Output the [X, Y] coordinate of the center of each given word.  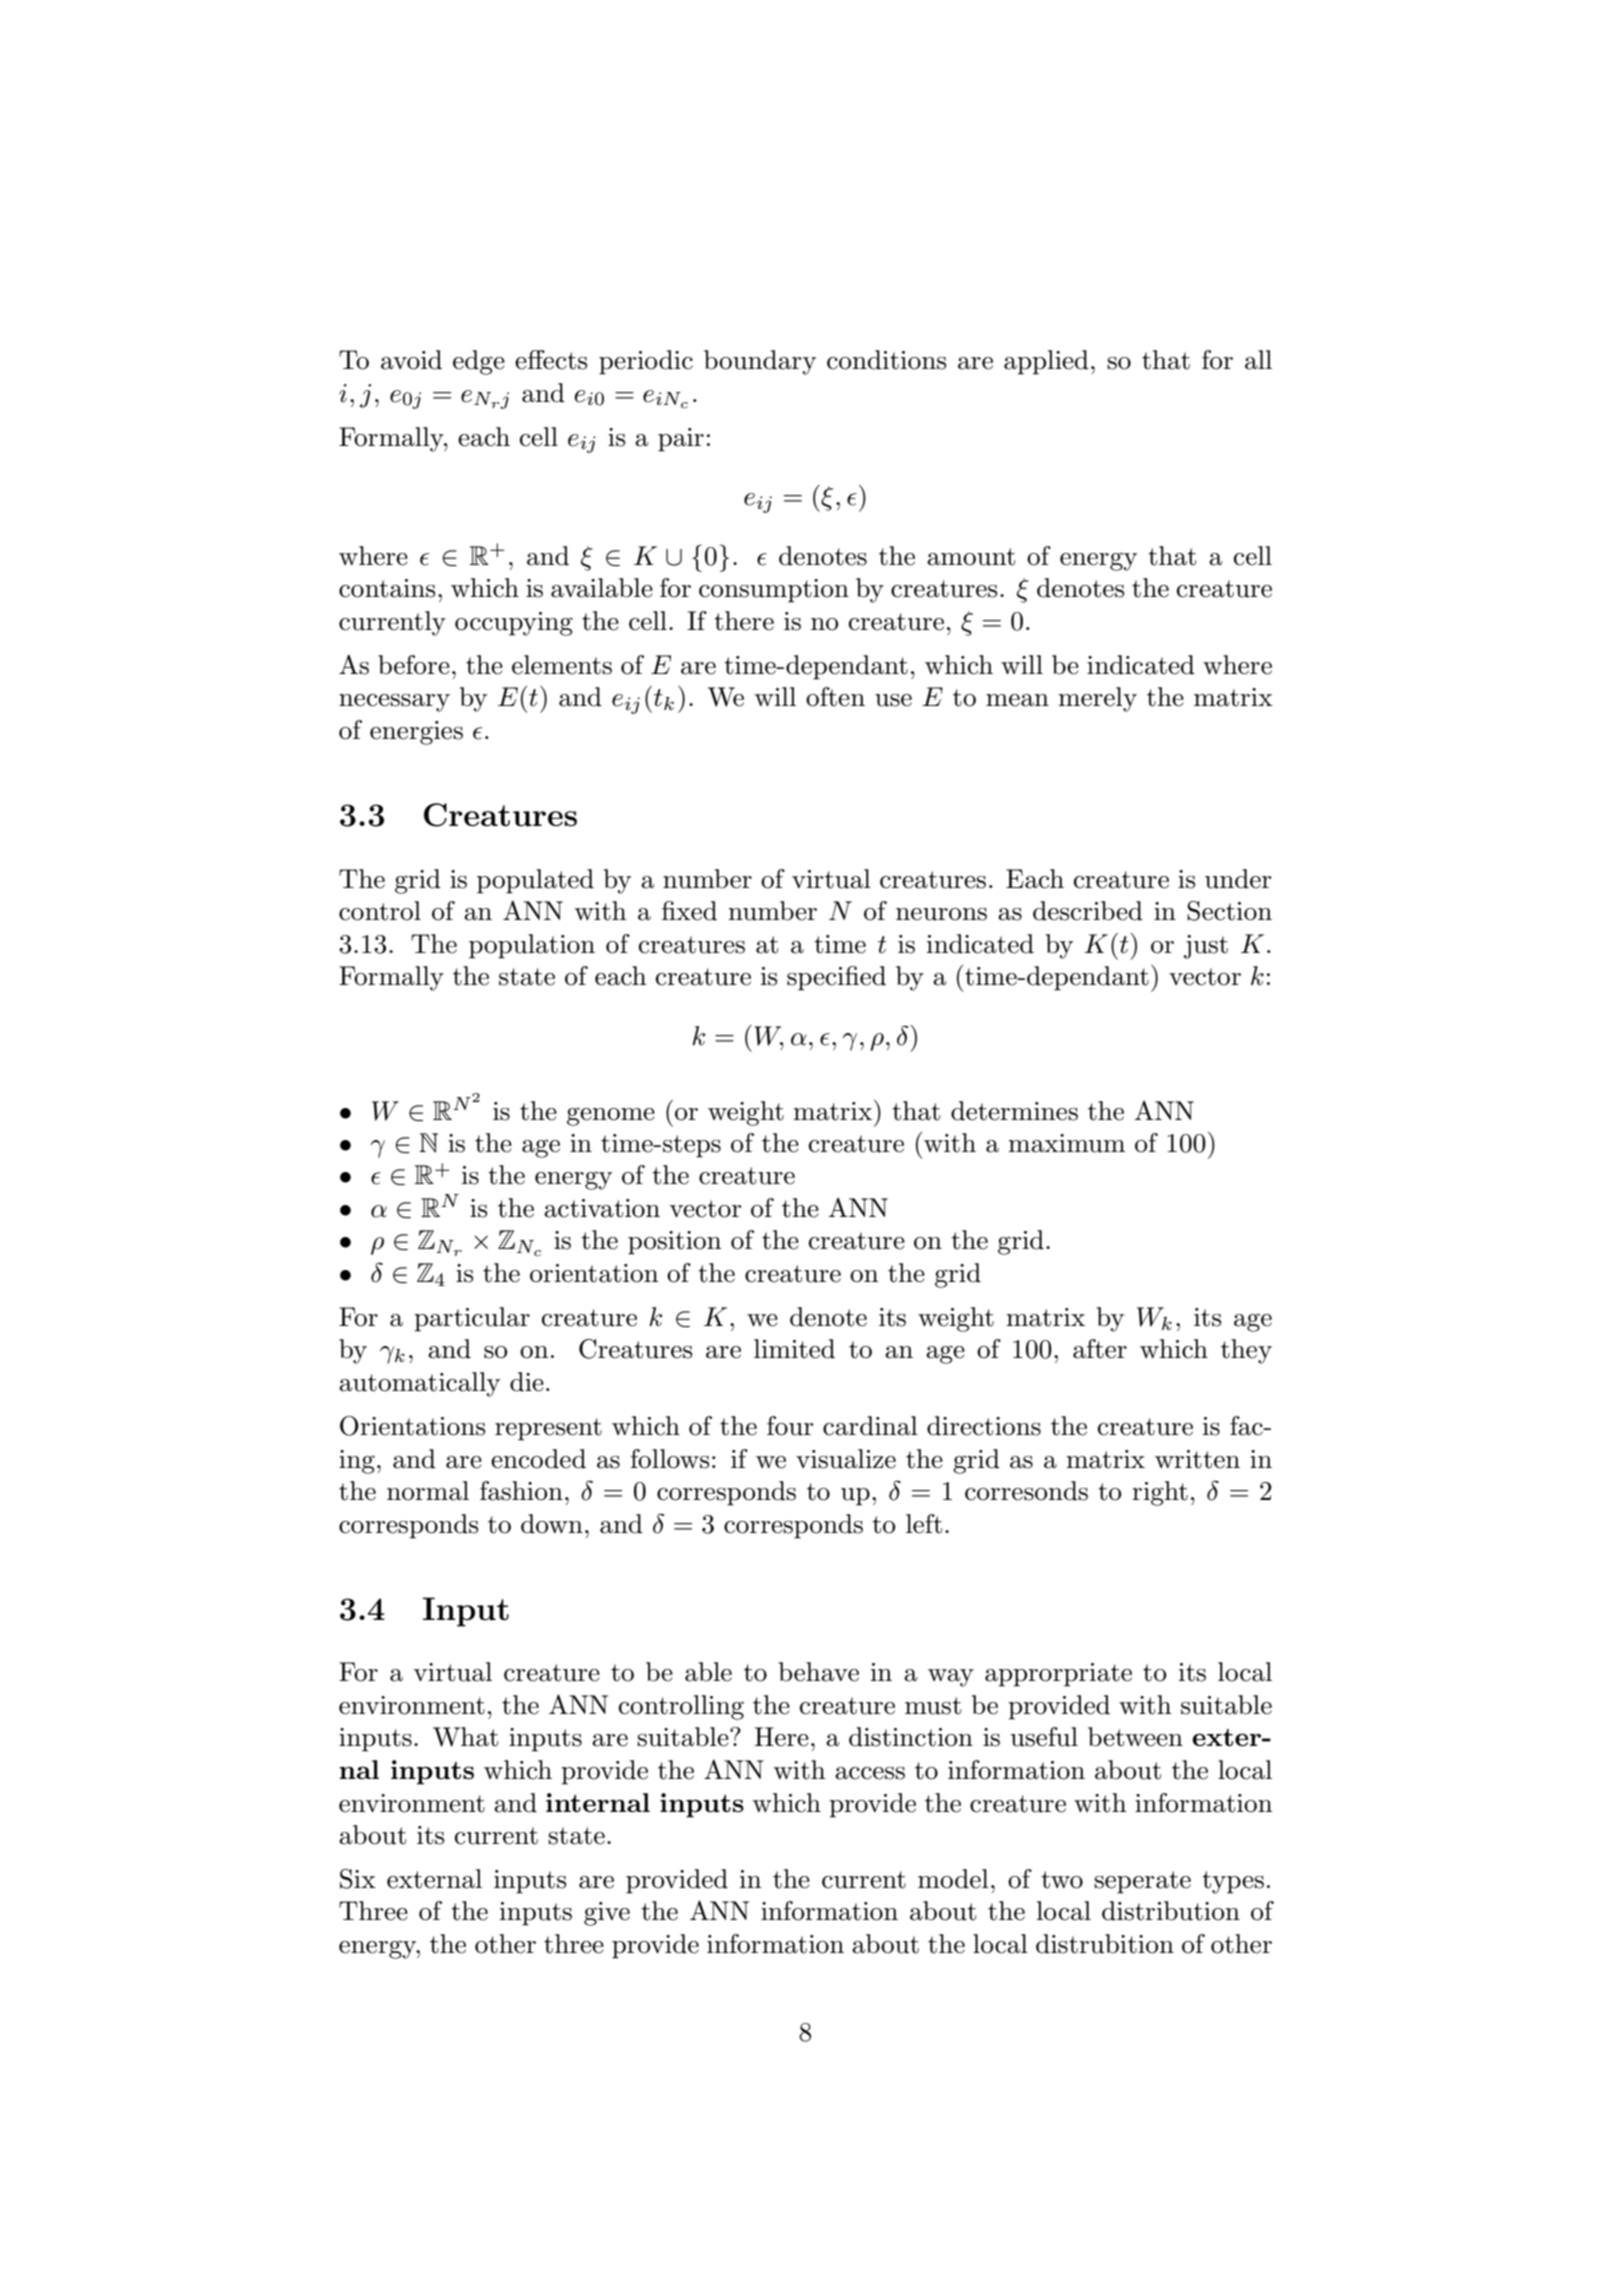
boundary [760, 362]
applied [1046, 362]
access [870, 1773]
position [675, 1243]
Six [358, 1879]
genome [611, 1117]
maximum [1066, 1143]
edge [479, 362]
